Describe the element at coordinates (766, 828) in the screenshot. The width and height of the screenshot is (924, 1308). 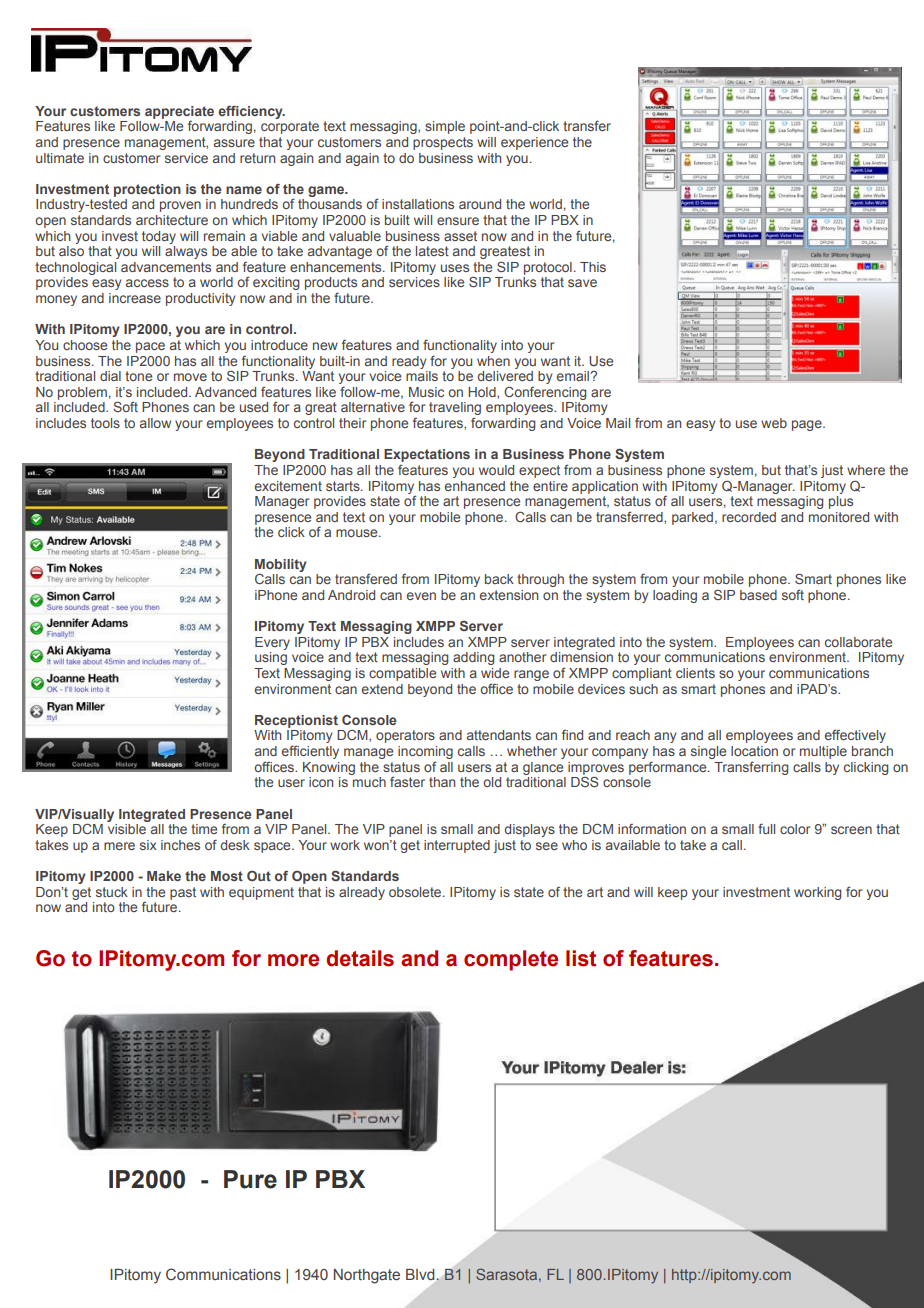
I see `full` at that location.
